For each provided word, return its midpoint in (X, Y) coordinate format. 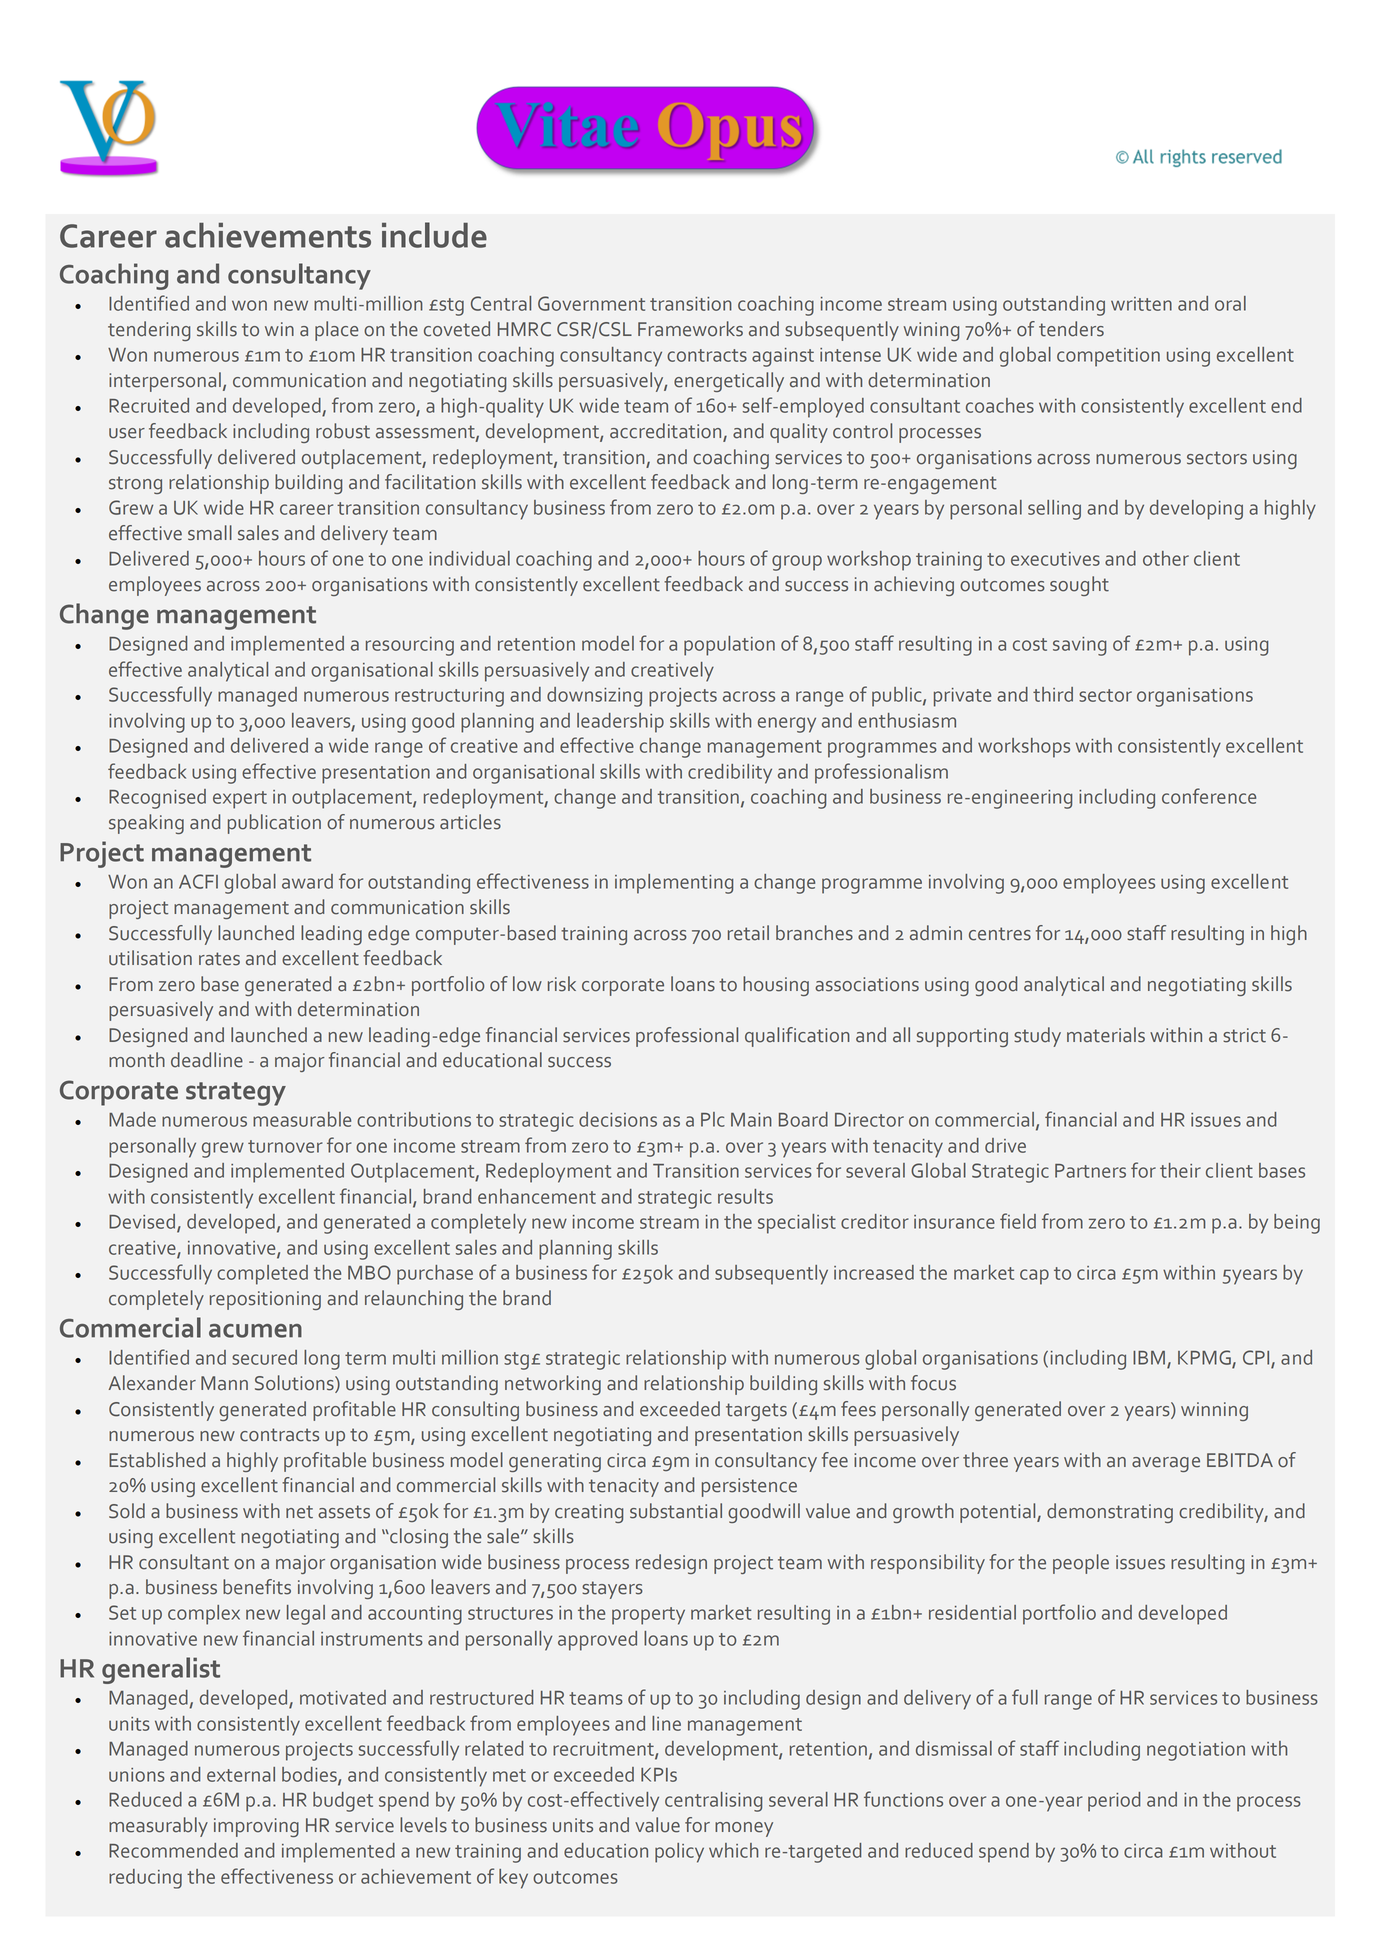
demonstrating (1110, 1513)
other (1166, 558)
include (434, 235)
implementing (674, 884)
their (1180, 1170)
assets (344, 1512)
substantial (676, 1511)
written (1141, 304)
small (210, 533)
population (729, 646)
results (745, 1196)
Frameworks (690, 329)
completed (262, 1275)
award (307, 881)
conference (1209, 796)
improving (256, 1827)
